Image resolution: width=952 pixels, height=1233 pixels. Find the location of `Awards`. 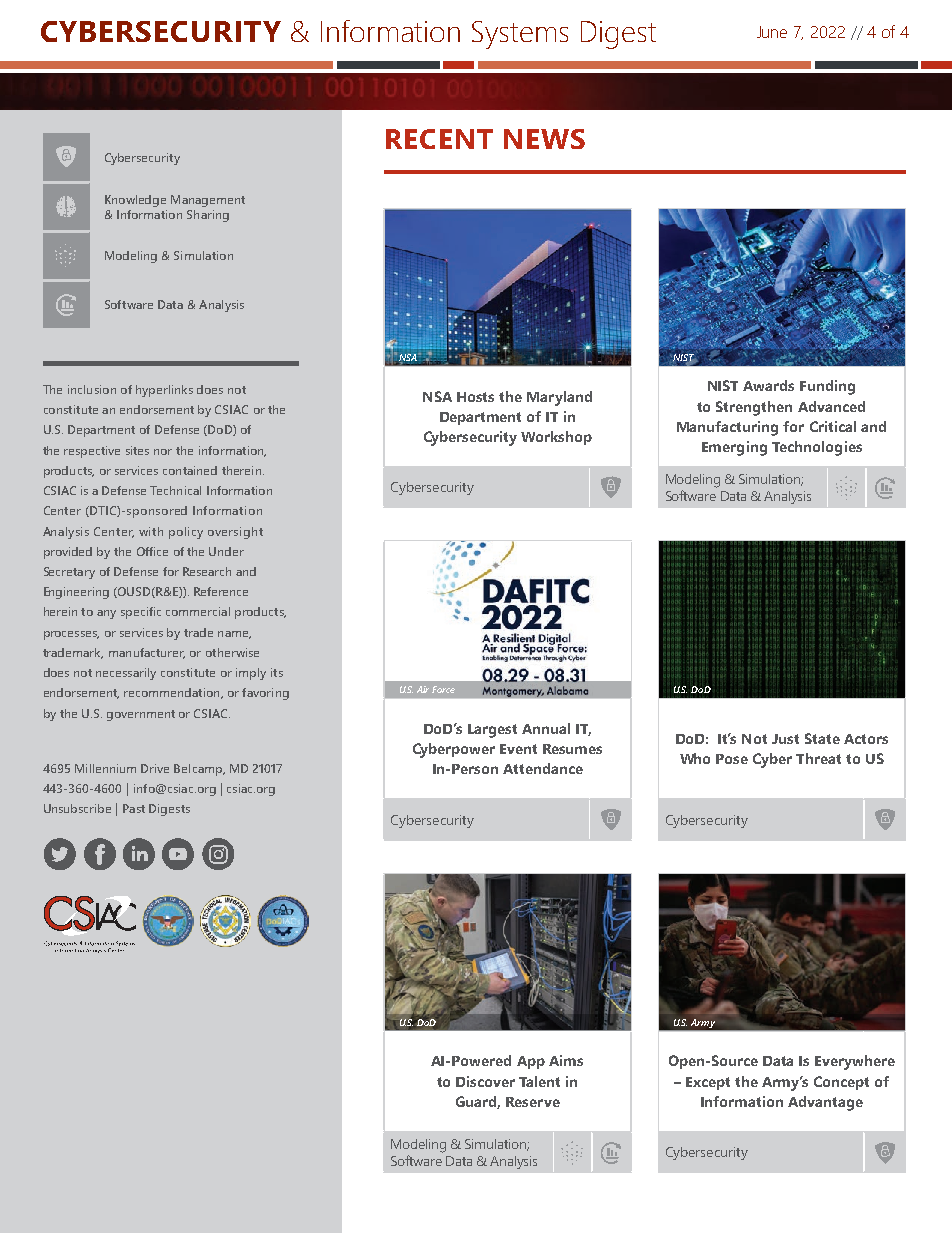

Awards is located at coordinates (768, 385).
